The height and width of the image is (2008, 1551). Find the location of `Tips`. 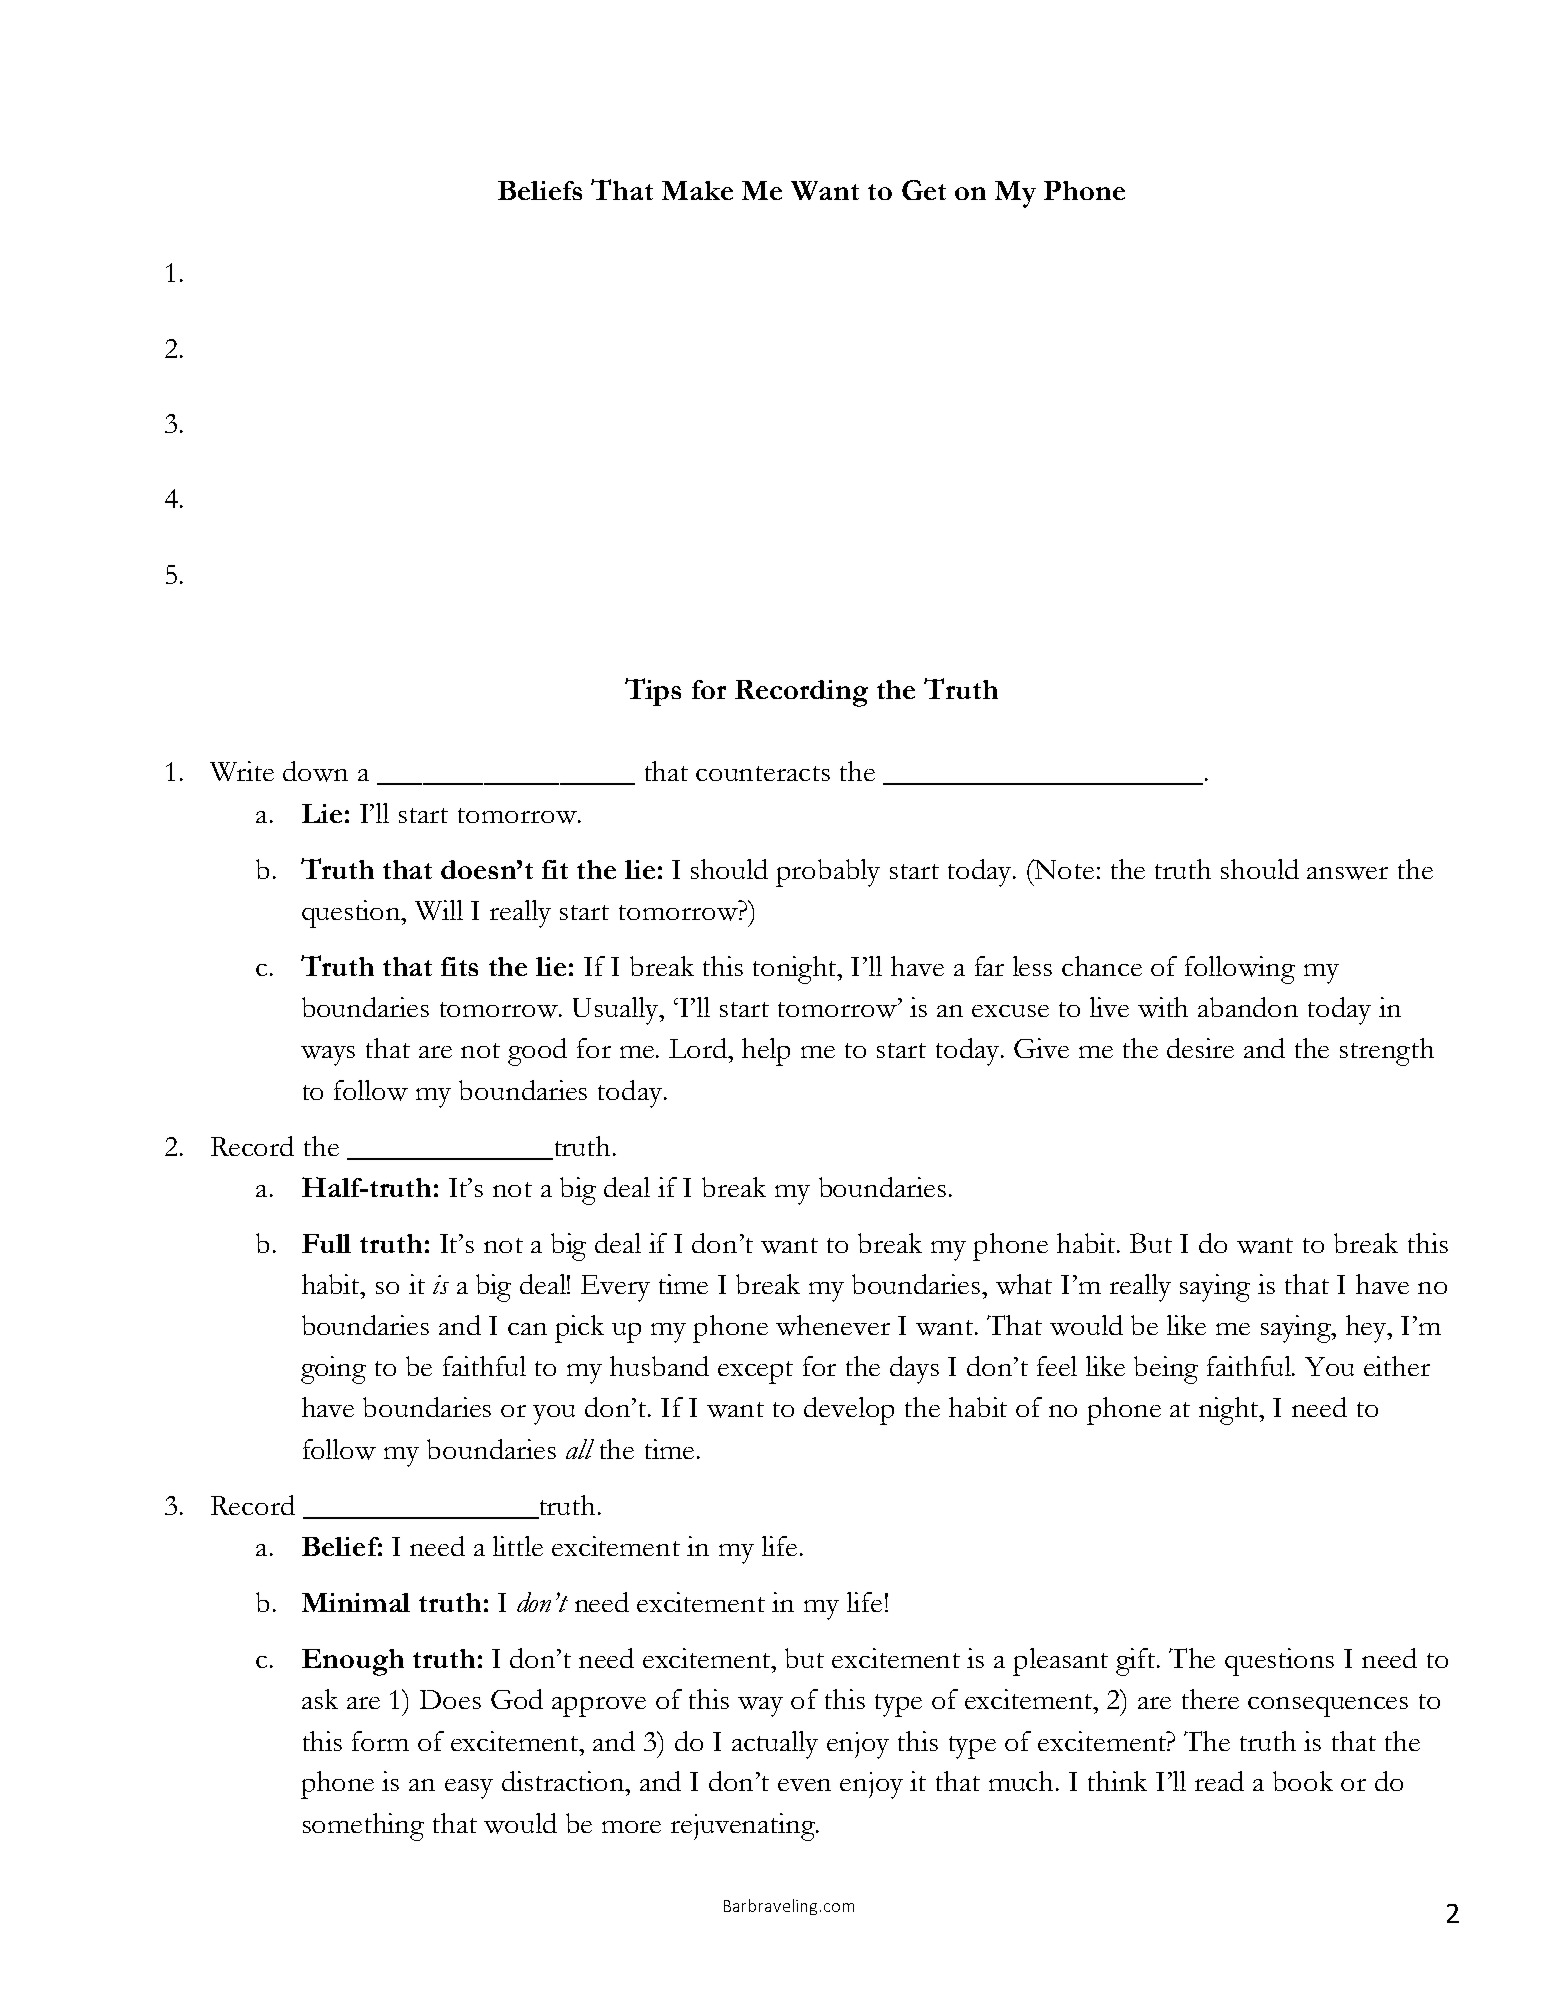

Tips is located at coordinates (653, 692).
